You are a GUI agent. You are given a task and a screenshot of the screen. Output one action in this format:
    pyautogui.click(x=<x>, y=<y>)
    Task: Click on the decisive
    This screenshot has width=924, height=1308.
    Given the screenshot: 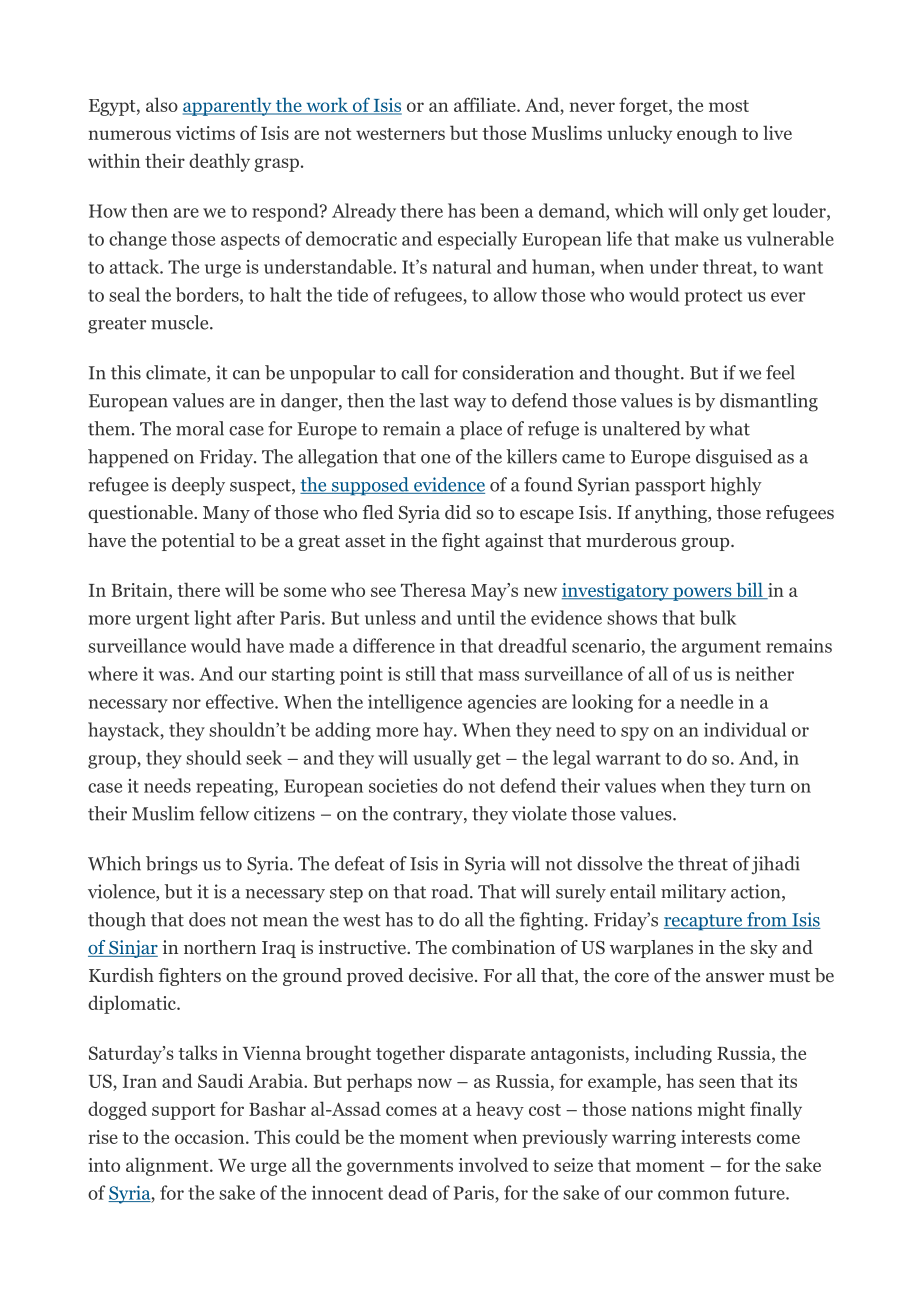 What is the action you would take?
    pyautogui.click(x=442, y=975)
